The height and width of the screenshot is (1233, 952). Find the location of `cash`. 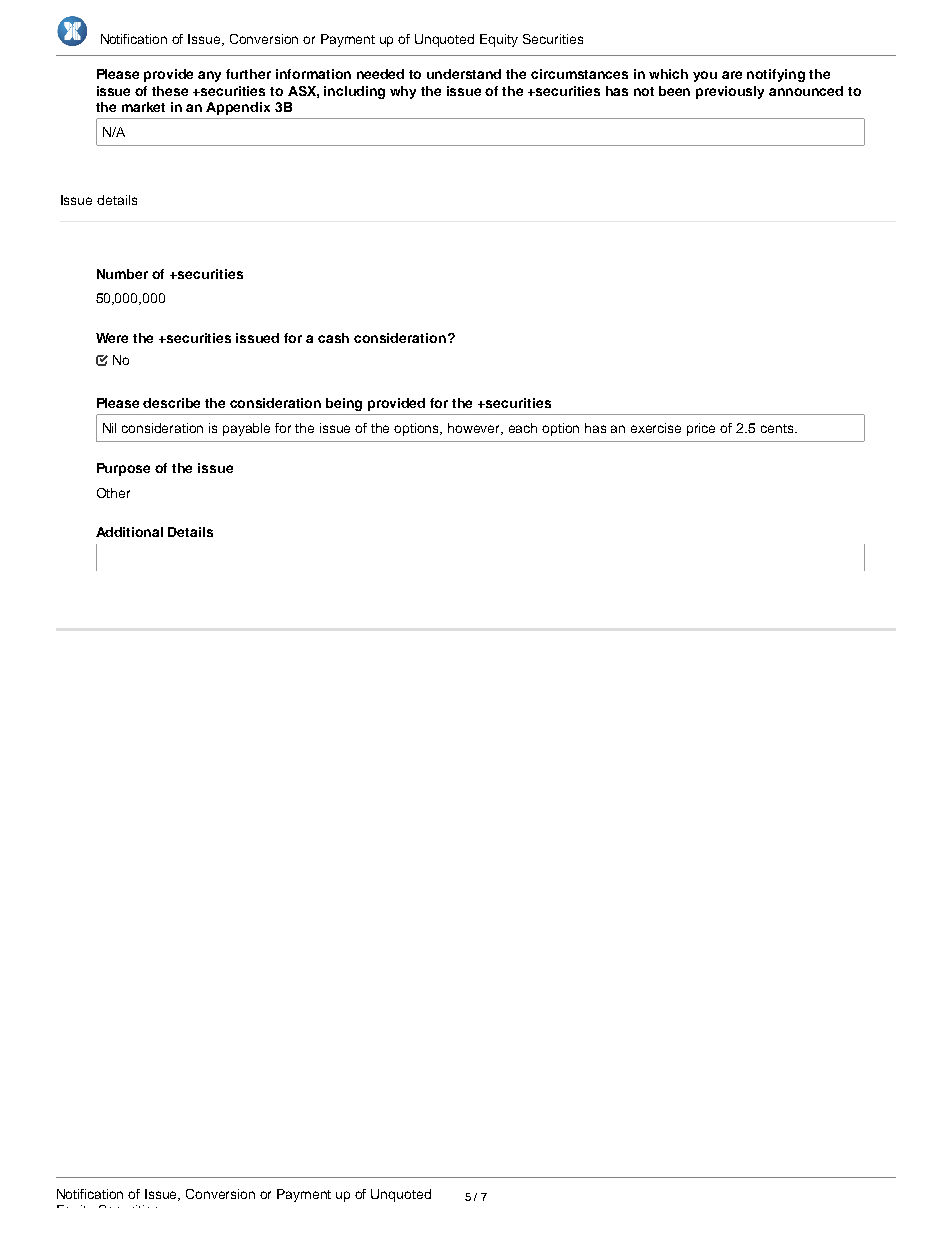

cash is located at coordinates (333, 338).
